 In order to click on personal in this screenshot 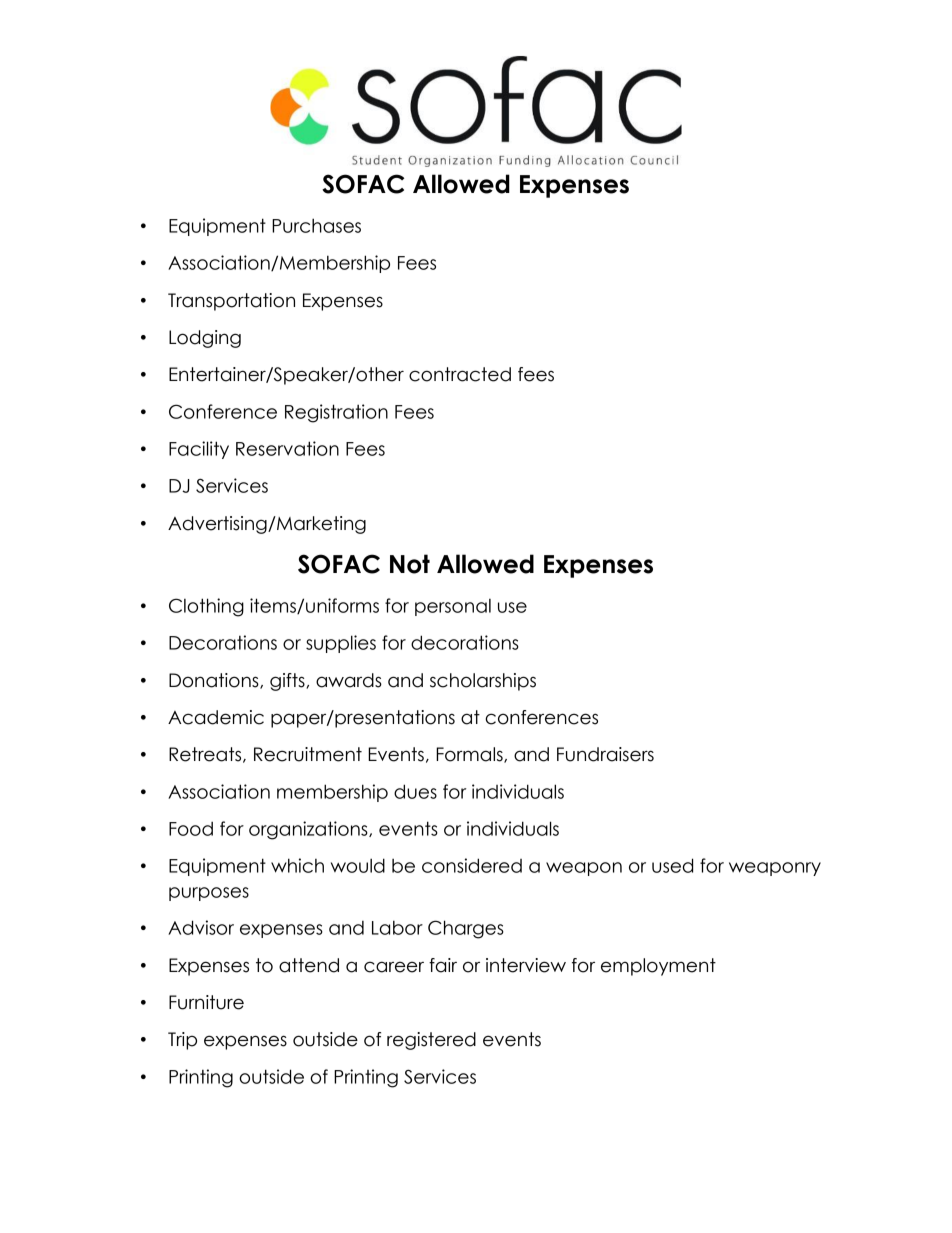, I will do `click(453, 607)`.
